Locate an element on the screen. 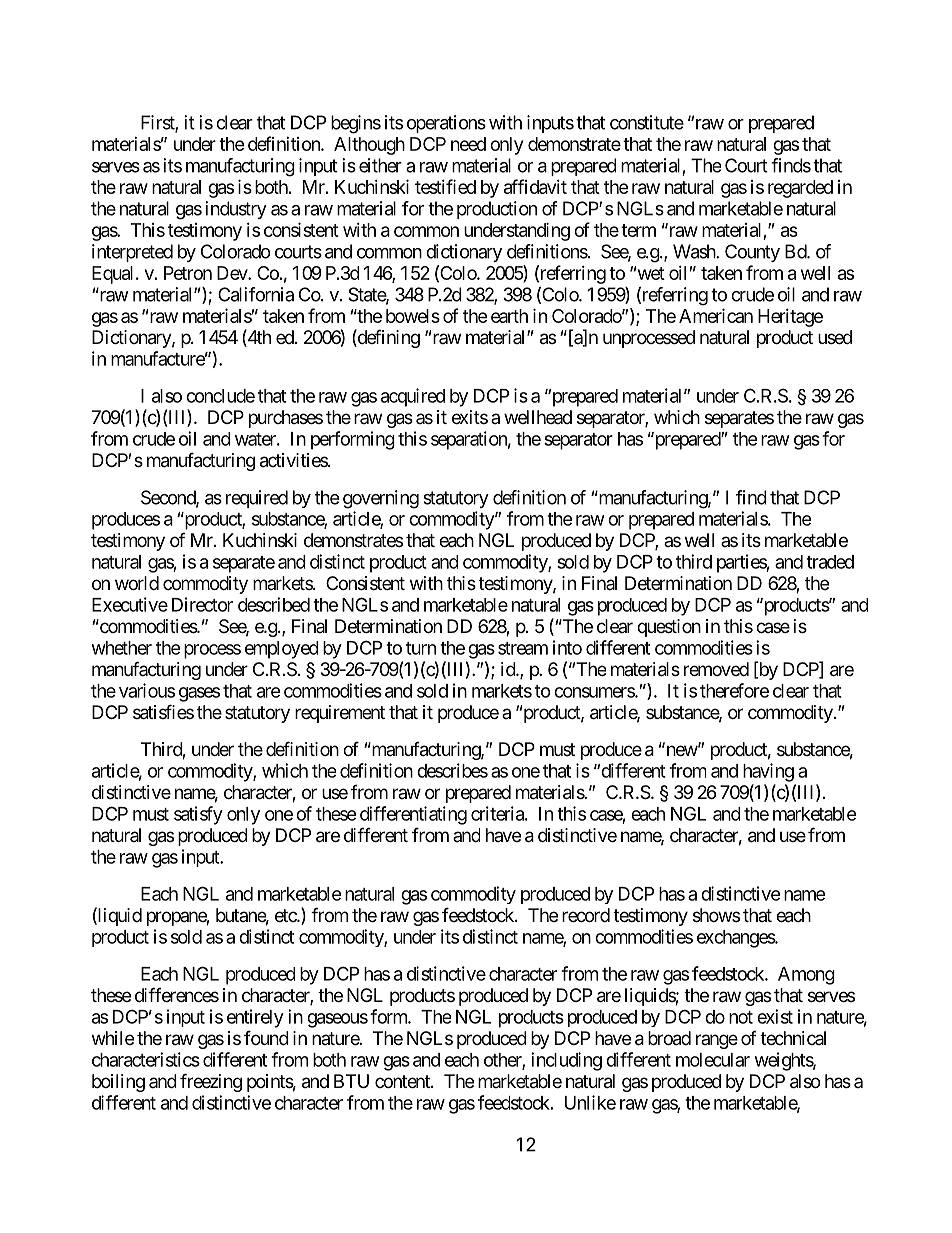  regarded is located at coordinates (800, 189).
